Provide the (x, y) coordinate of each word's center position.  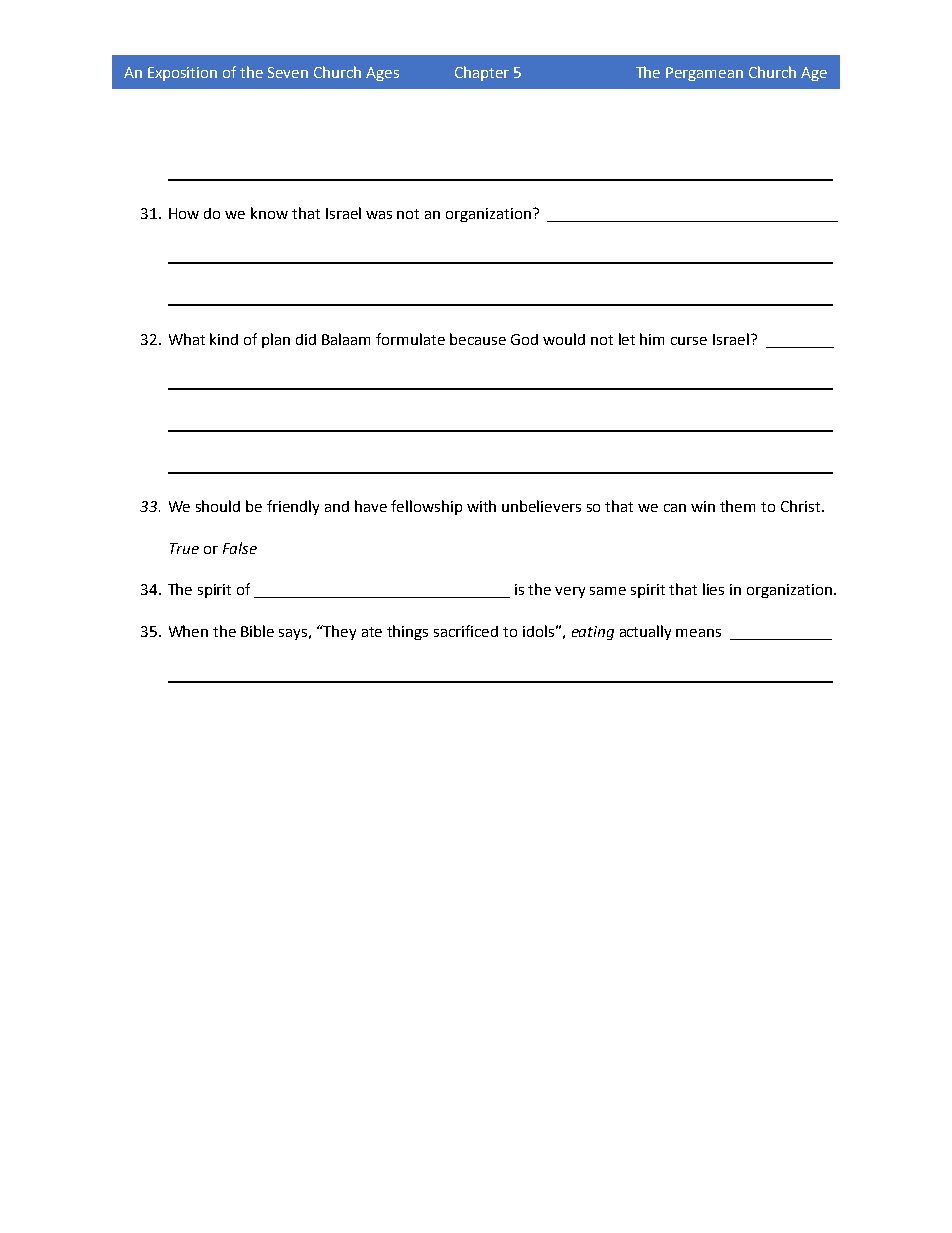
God (524, 339)
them (737, 506)
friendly (293, 507)
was (379, 215)
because (478, 339)
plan (276, 340)
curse (689, 341)
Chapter (482, 73)
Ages (382, 74)
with (481, 506)
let (627, 339)
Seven (288, 72)
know (269, 213)
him (652, 339)
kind (224, 339)
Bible (257, 631)
